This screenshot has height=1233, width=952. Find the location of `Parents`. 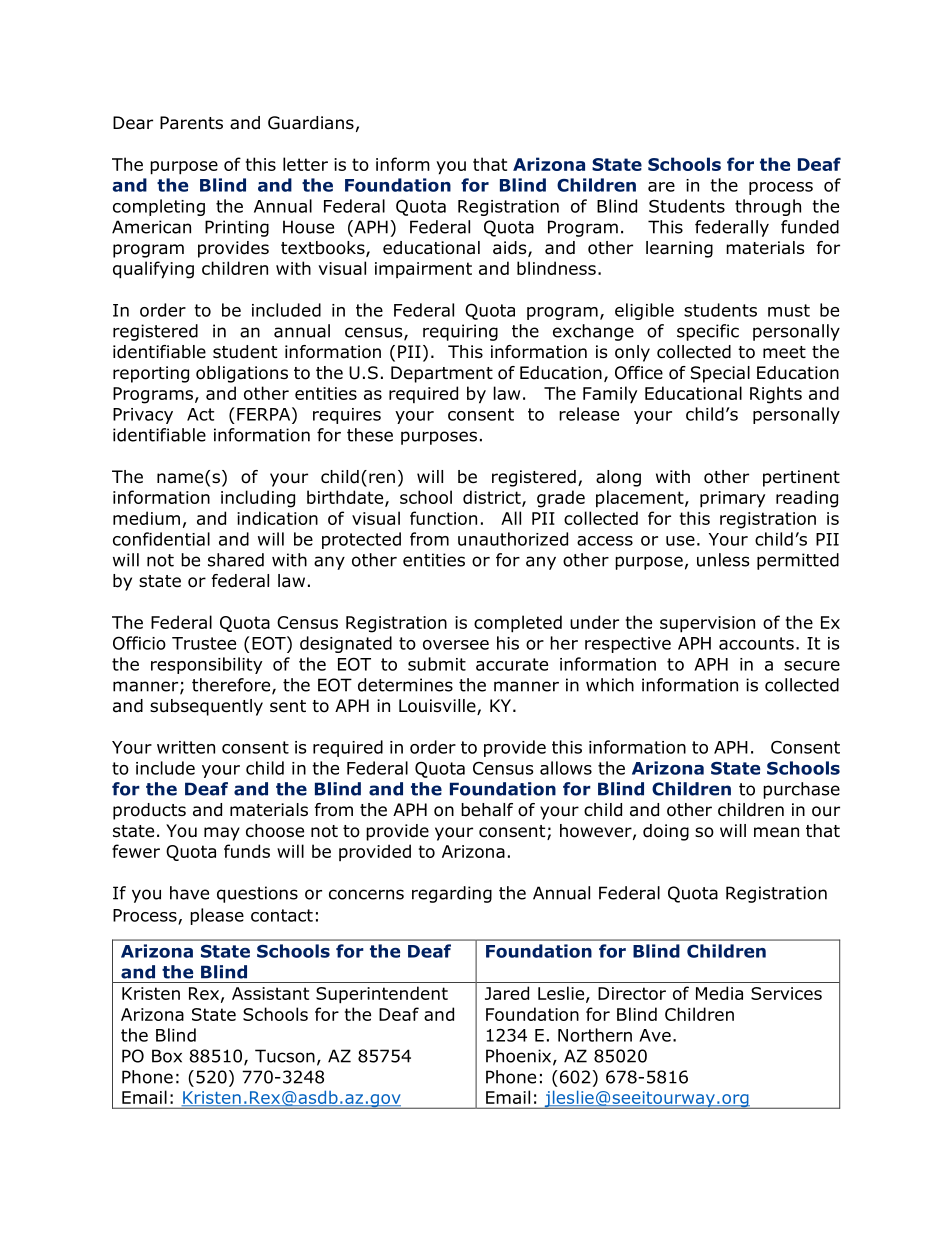

Parents is located at coordinates (191, 123).
